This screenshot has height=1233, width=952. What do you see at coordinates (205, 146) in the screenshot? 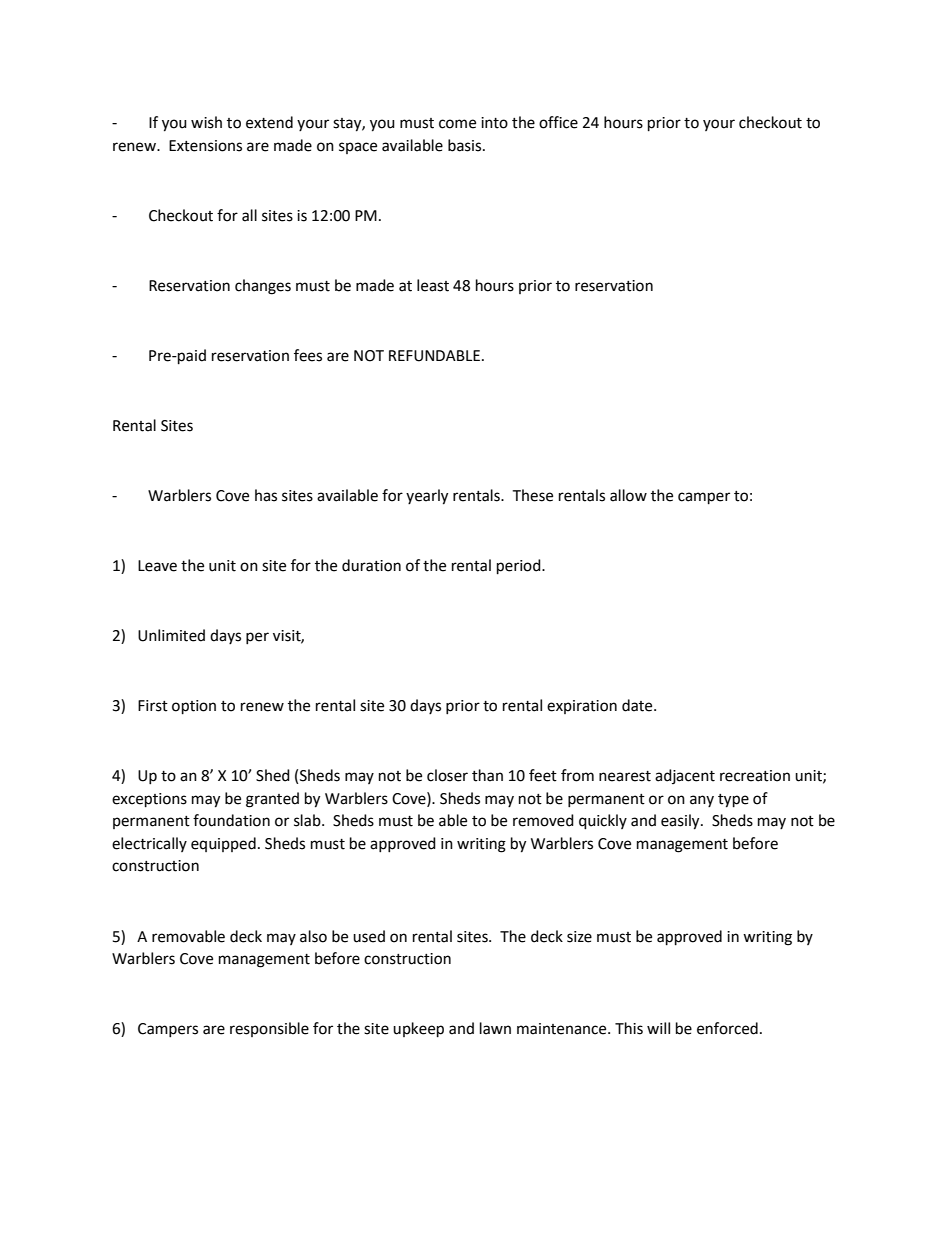
I see `Extensions` at bounding box center [205, 146].
